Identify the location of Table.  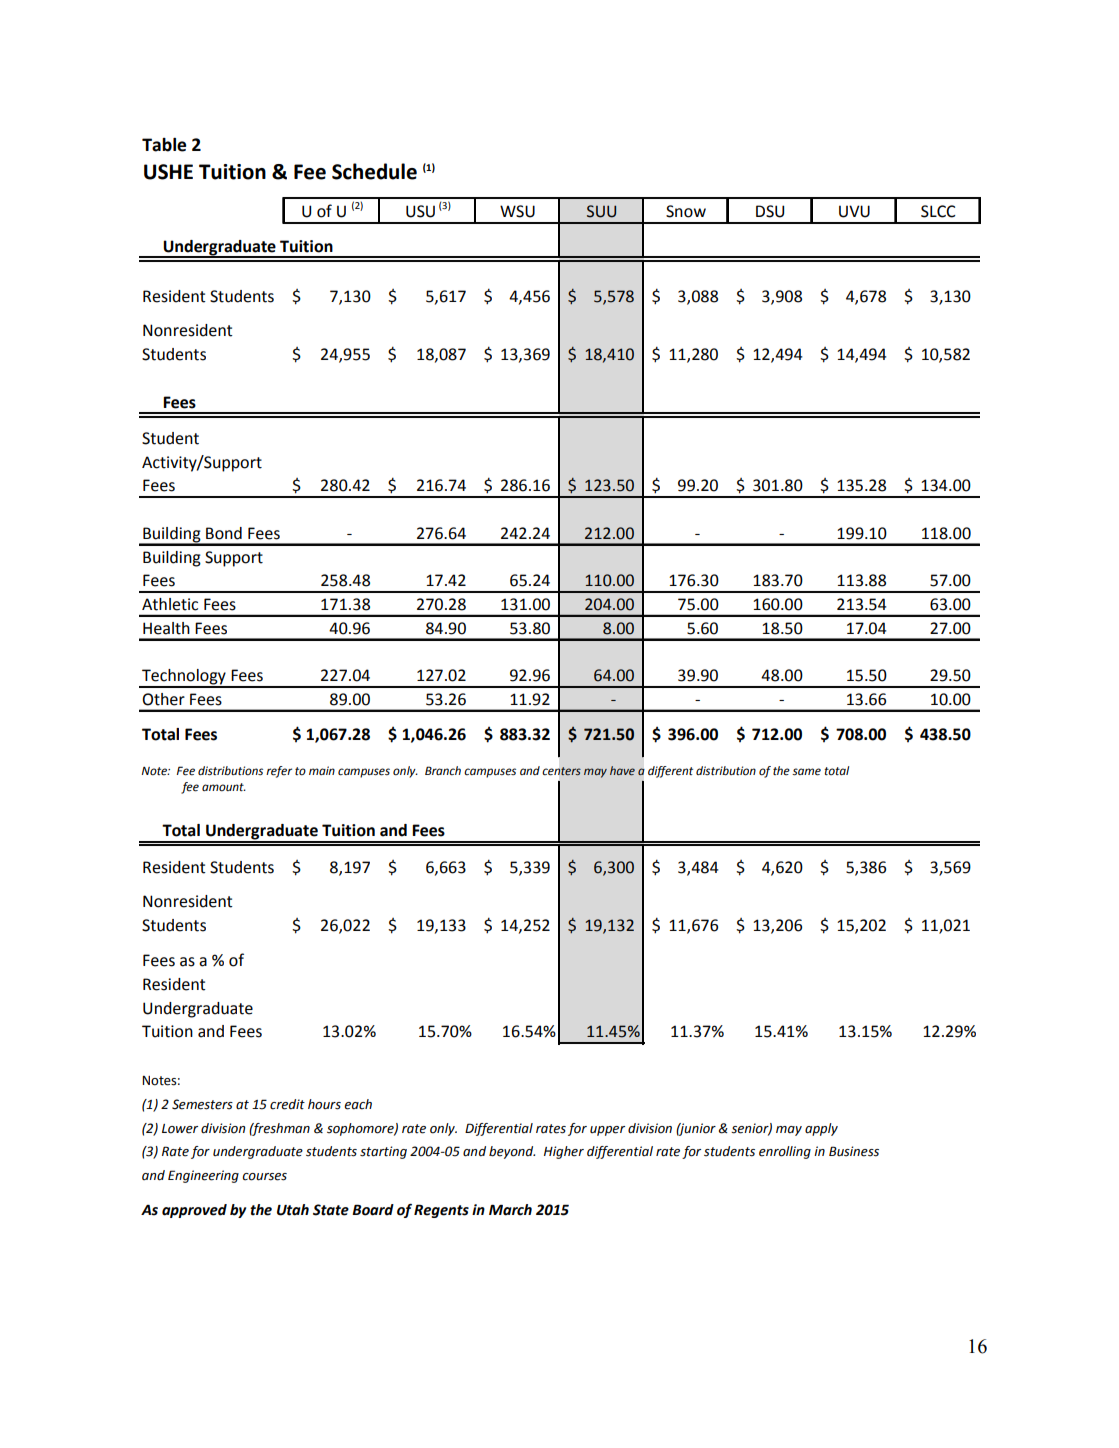
(164, 145).
